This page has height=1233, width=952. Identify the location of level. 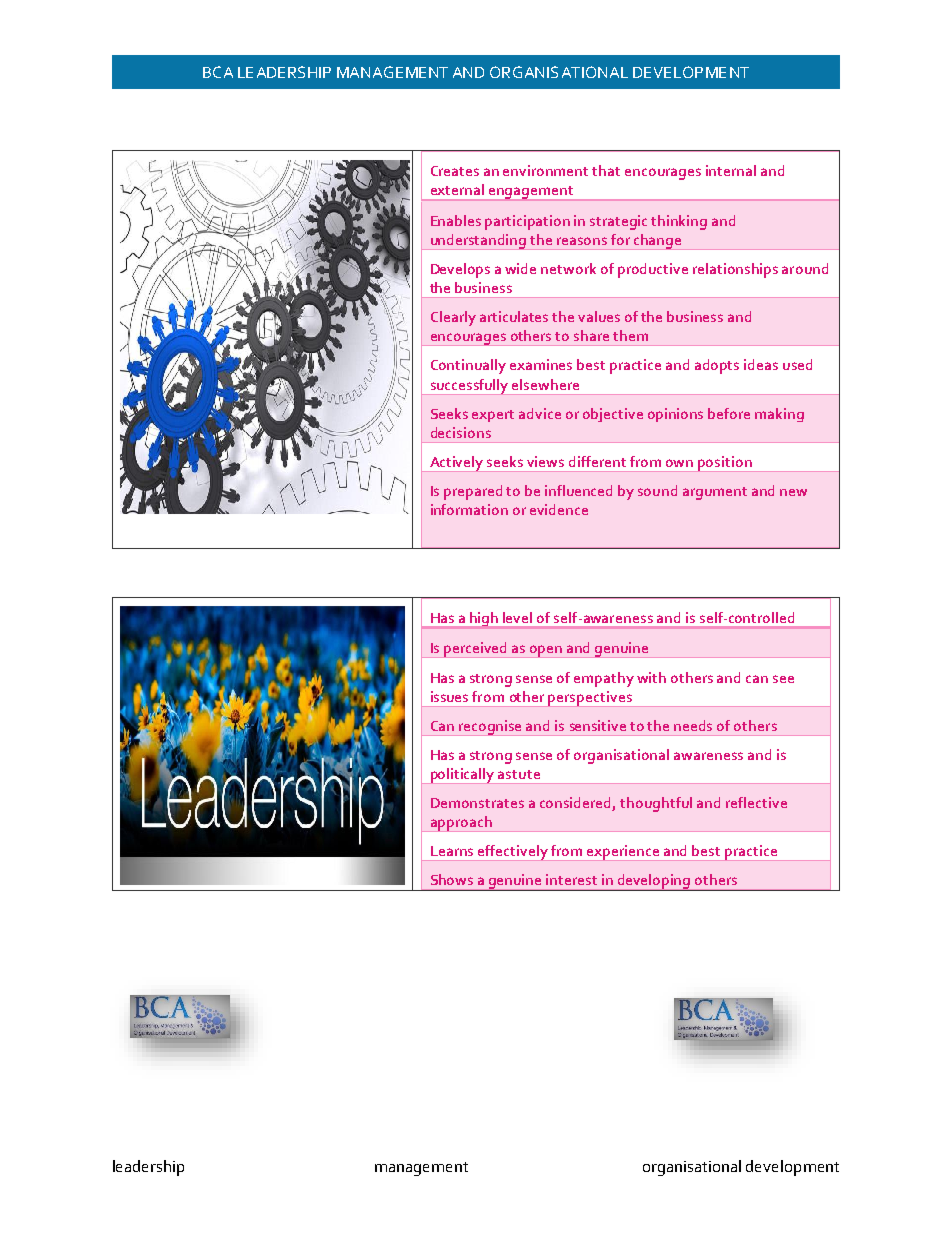
(517, 617).
